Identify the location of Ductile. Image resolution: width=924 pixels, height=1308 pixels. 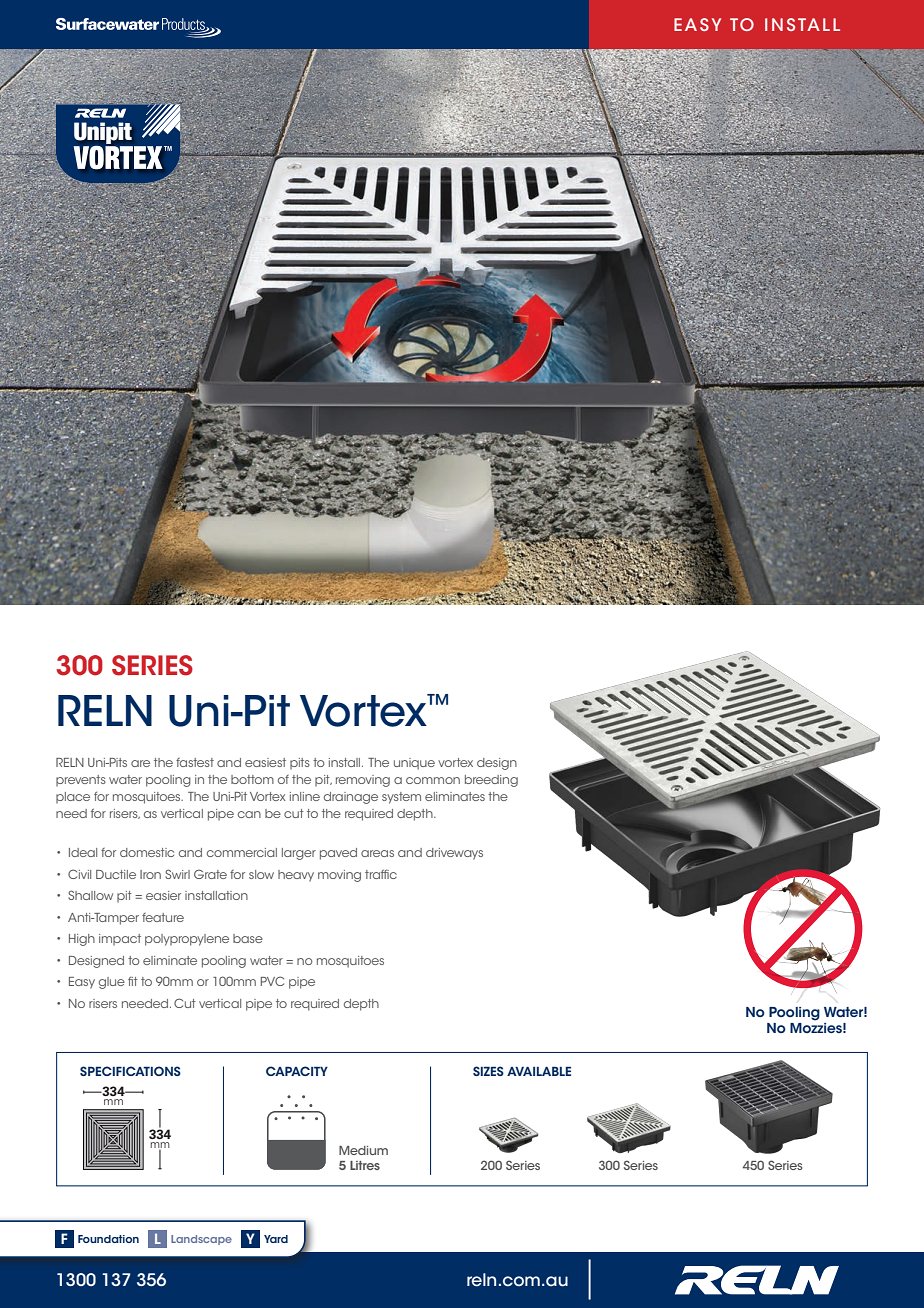
(116, 874).
